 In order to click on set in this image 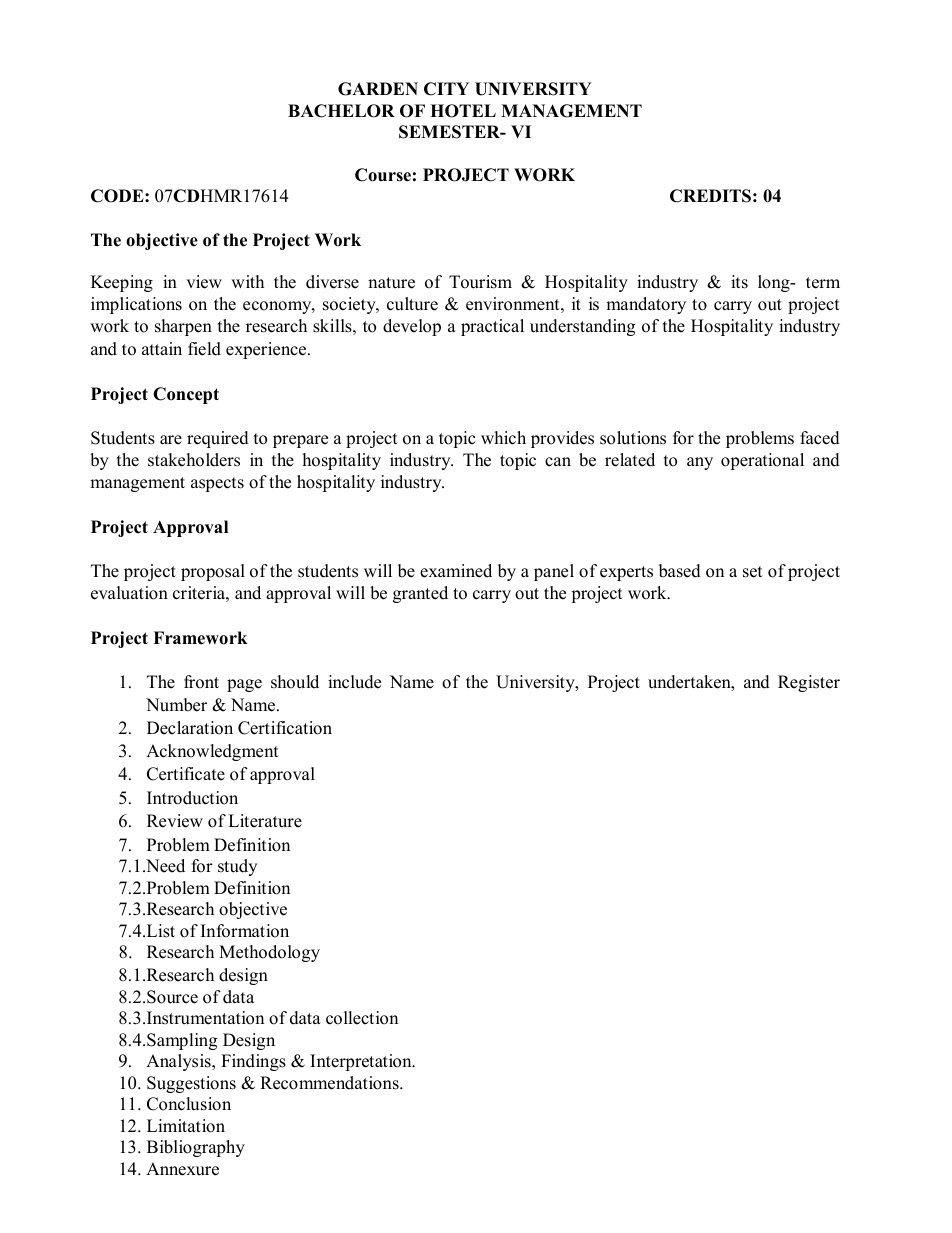, I will do `click(753, 572)`.
